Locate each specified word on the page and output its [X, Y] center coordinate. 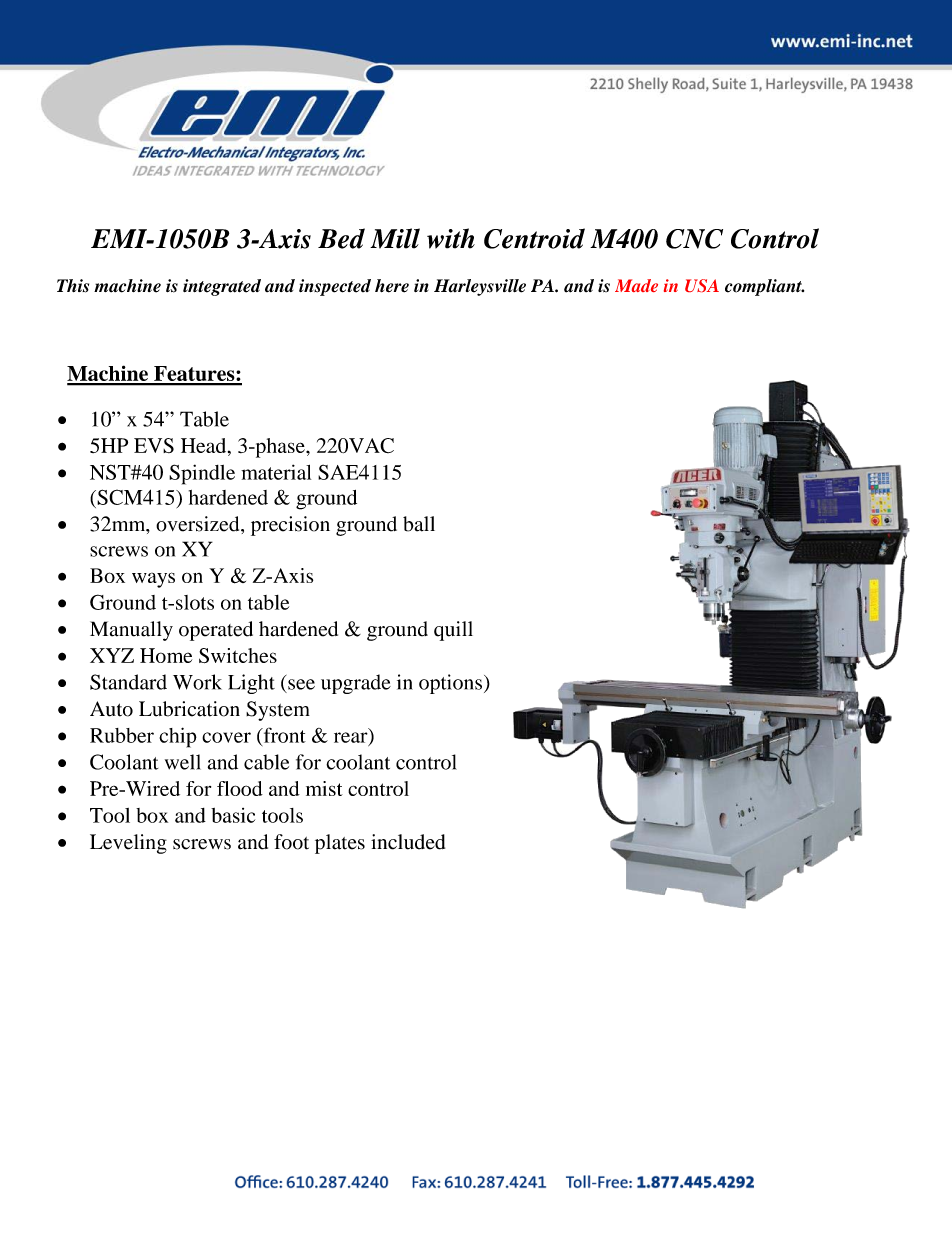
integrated [222, 287]
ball [419, 524]
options [450, 684]
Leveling [128, 844]
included [408, 842]
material [276, 472]
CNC [694, 239]
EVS [154, 445]
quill [453, 631]
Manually [131, 631]
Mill [395, 238]
